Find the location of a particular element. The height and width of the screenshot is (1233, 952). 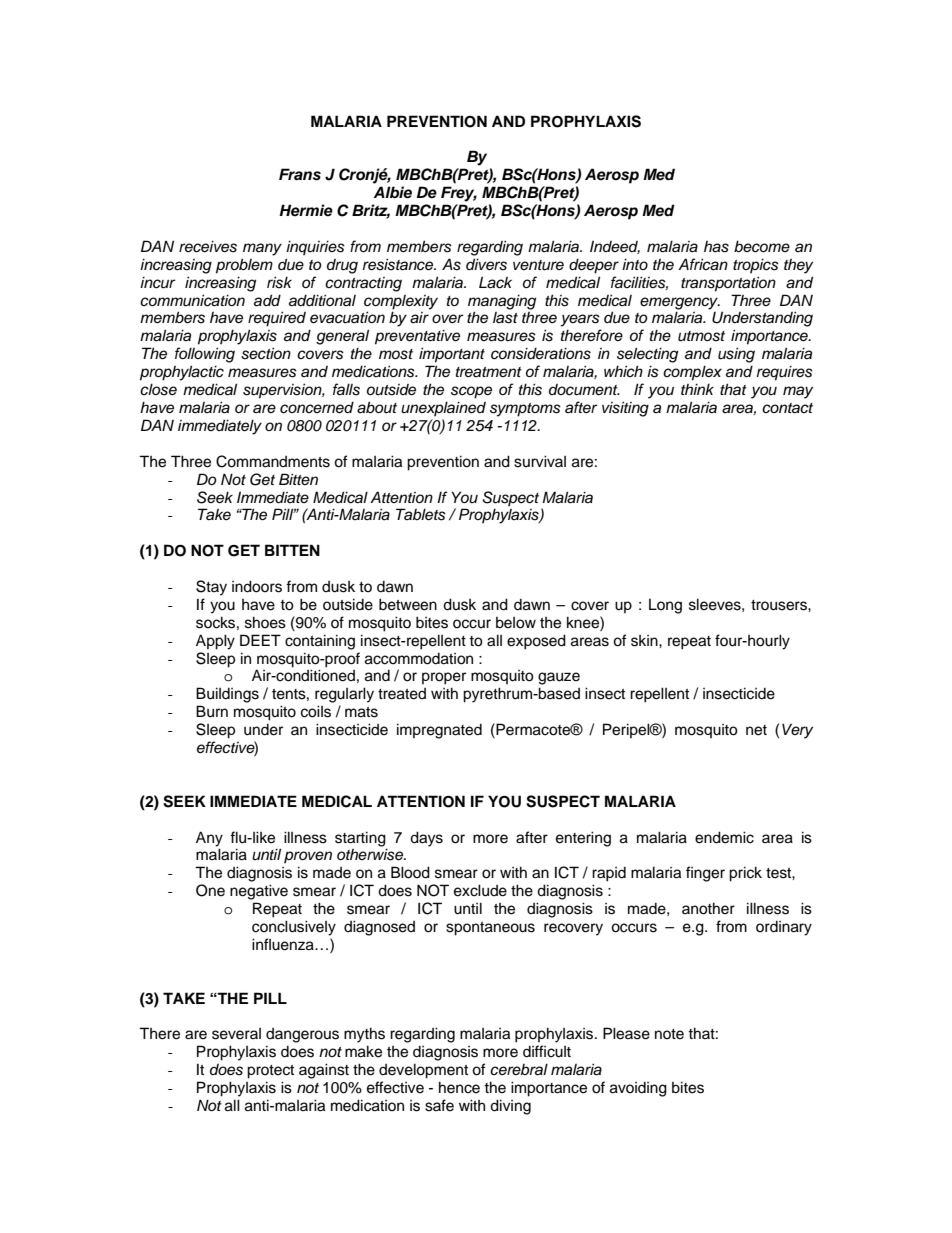

Commandments is located at coordinates (273, 461).
